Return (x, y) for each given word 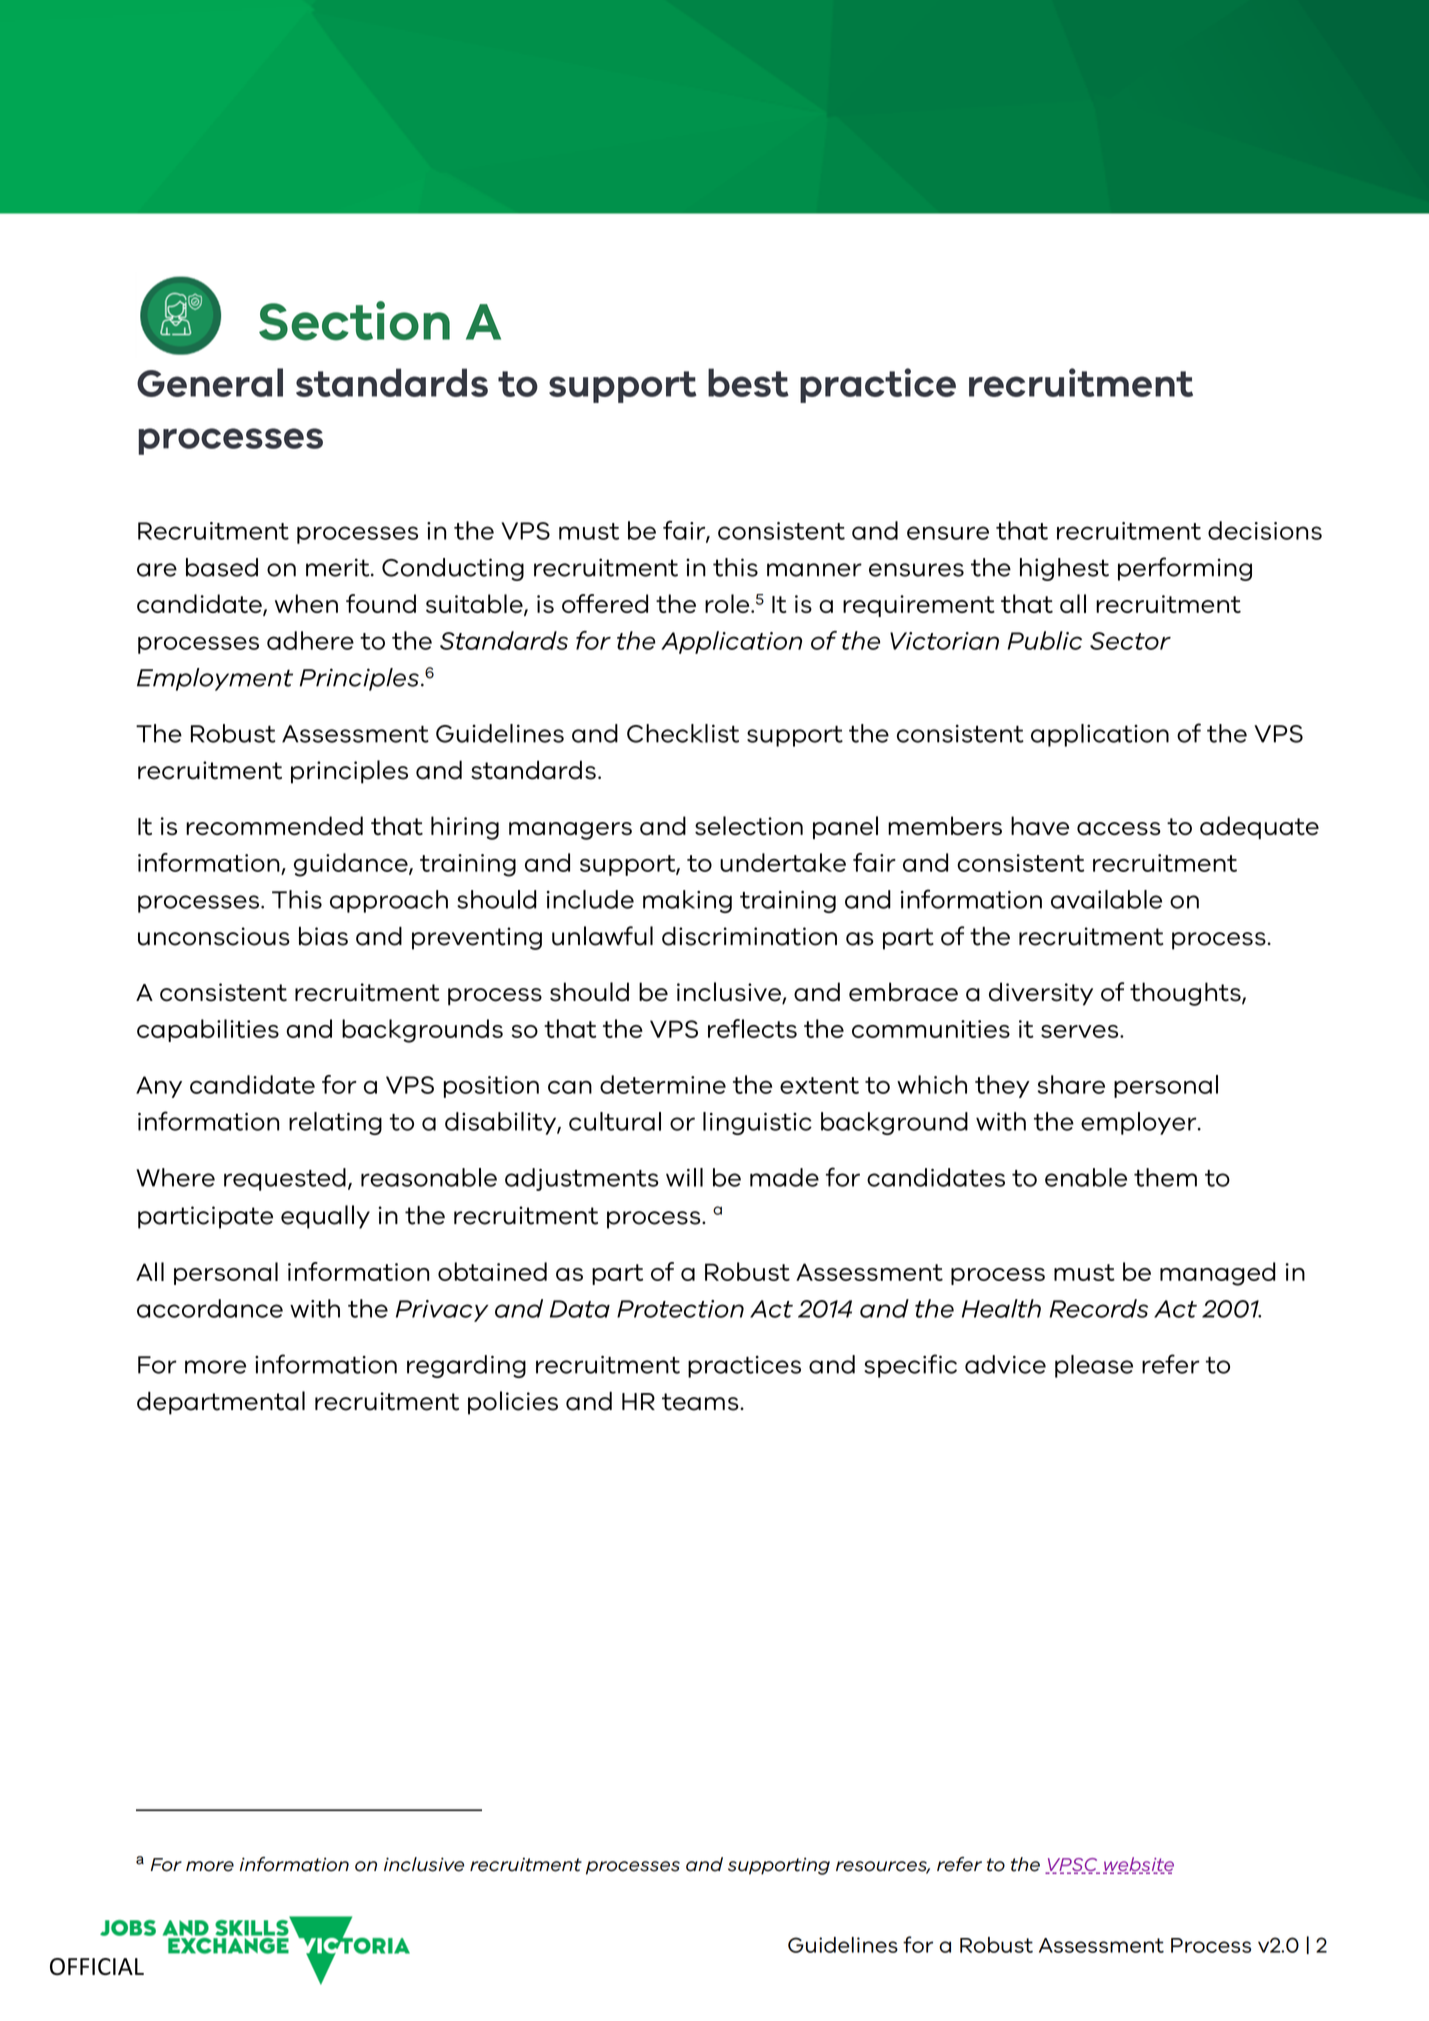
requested (285, 1179)
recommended (274, 825)
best (748, 382)
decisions (1265, 530)
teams (701, 1402)
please (1094, 1366)
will (684, 1177)
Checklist (683, 733)
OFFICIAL (97, 1966)
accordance (210, 1308)
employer (1140, 1123)
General (210, 382)
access (1119, 828)
